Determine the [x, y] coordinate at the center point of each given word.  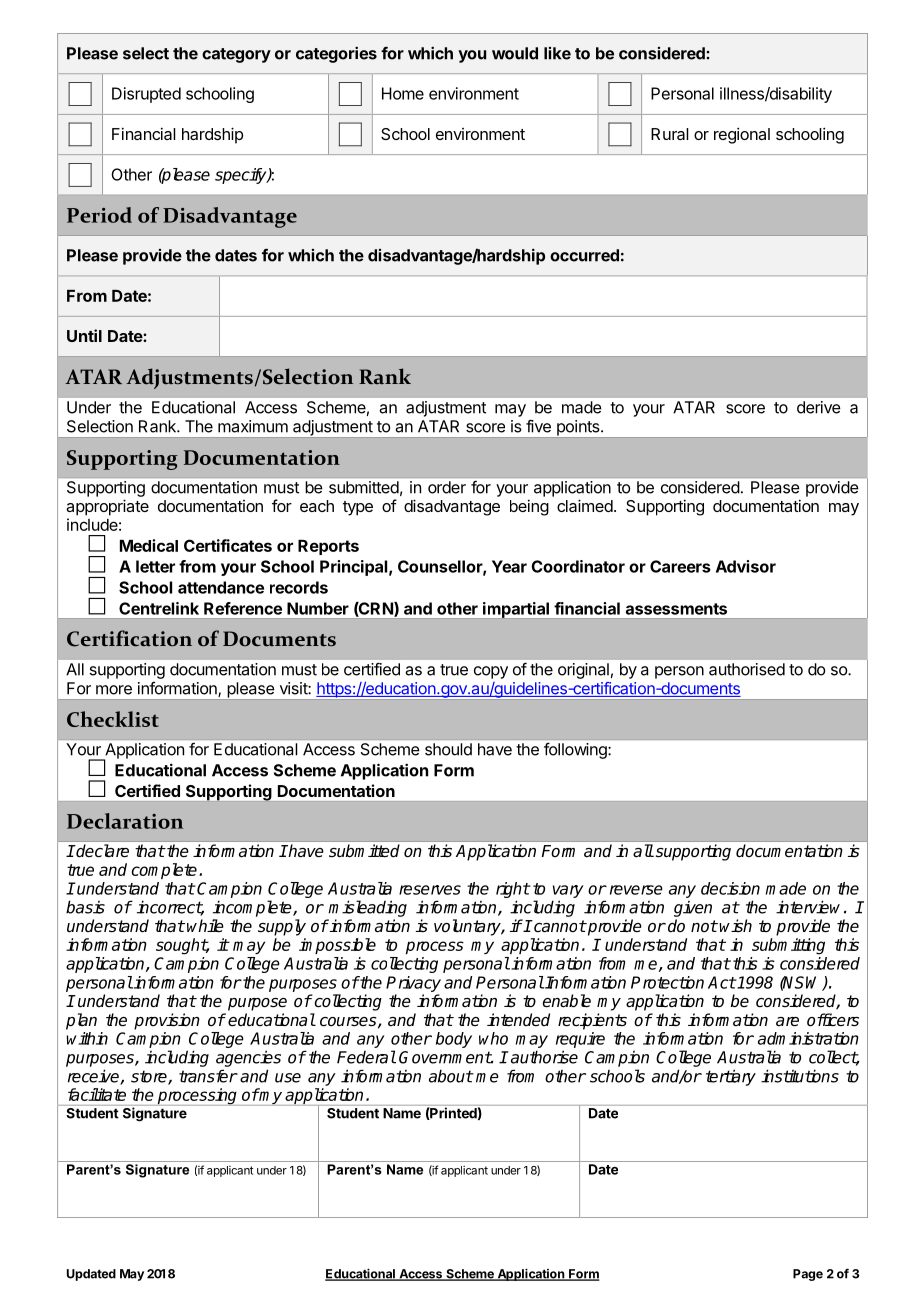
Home [403, 93]
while [205, 926]
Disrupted [146, 95]
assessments [676, 609]
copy [491, 672]
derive [819, 407]
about [451, 1076]
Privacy [413, 984]
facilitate [97, 1094]
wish [735, 926]
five [538, 426]
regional [742, 135]
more [114, 690]
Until [84, 335]
